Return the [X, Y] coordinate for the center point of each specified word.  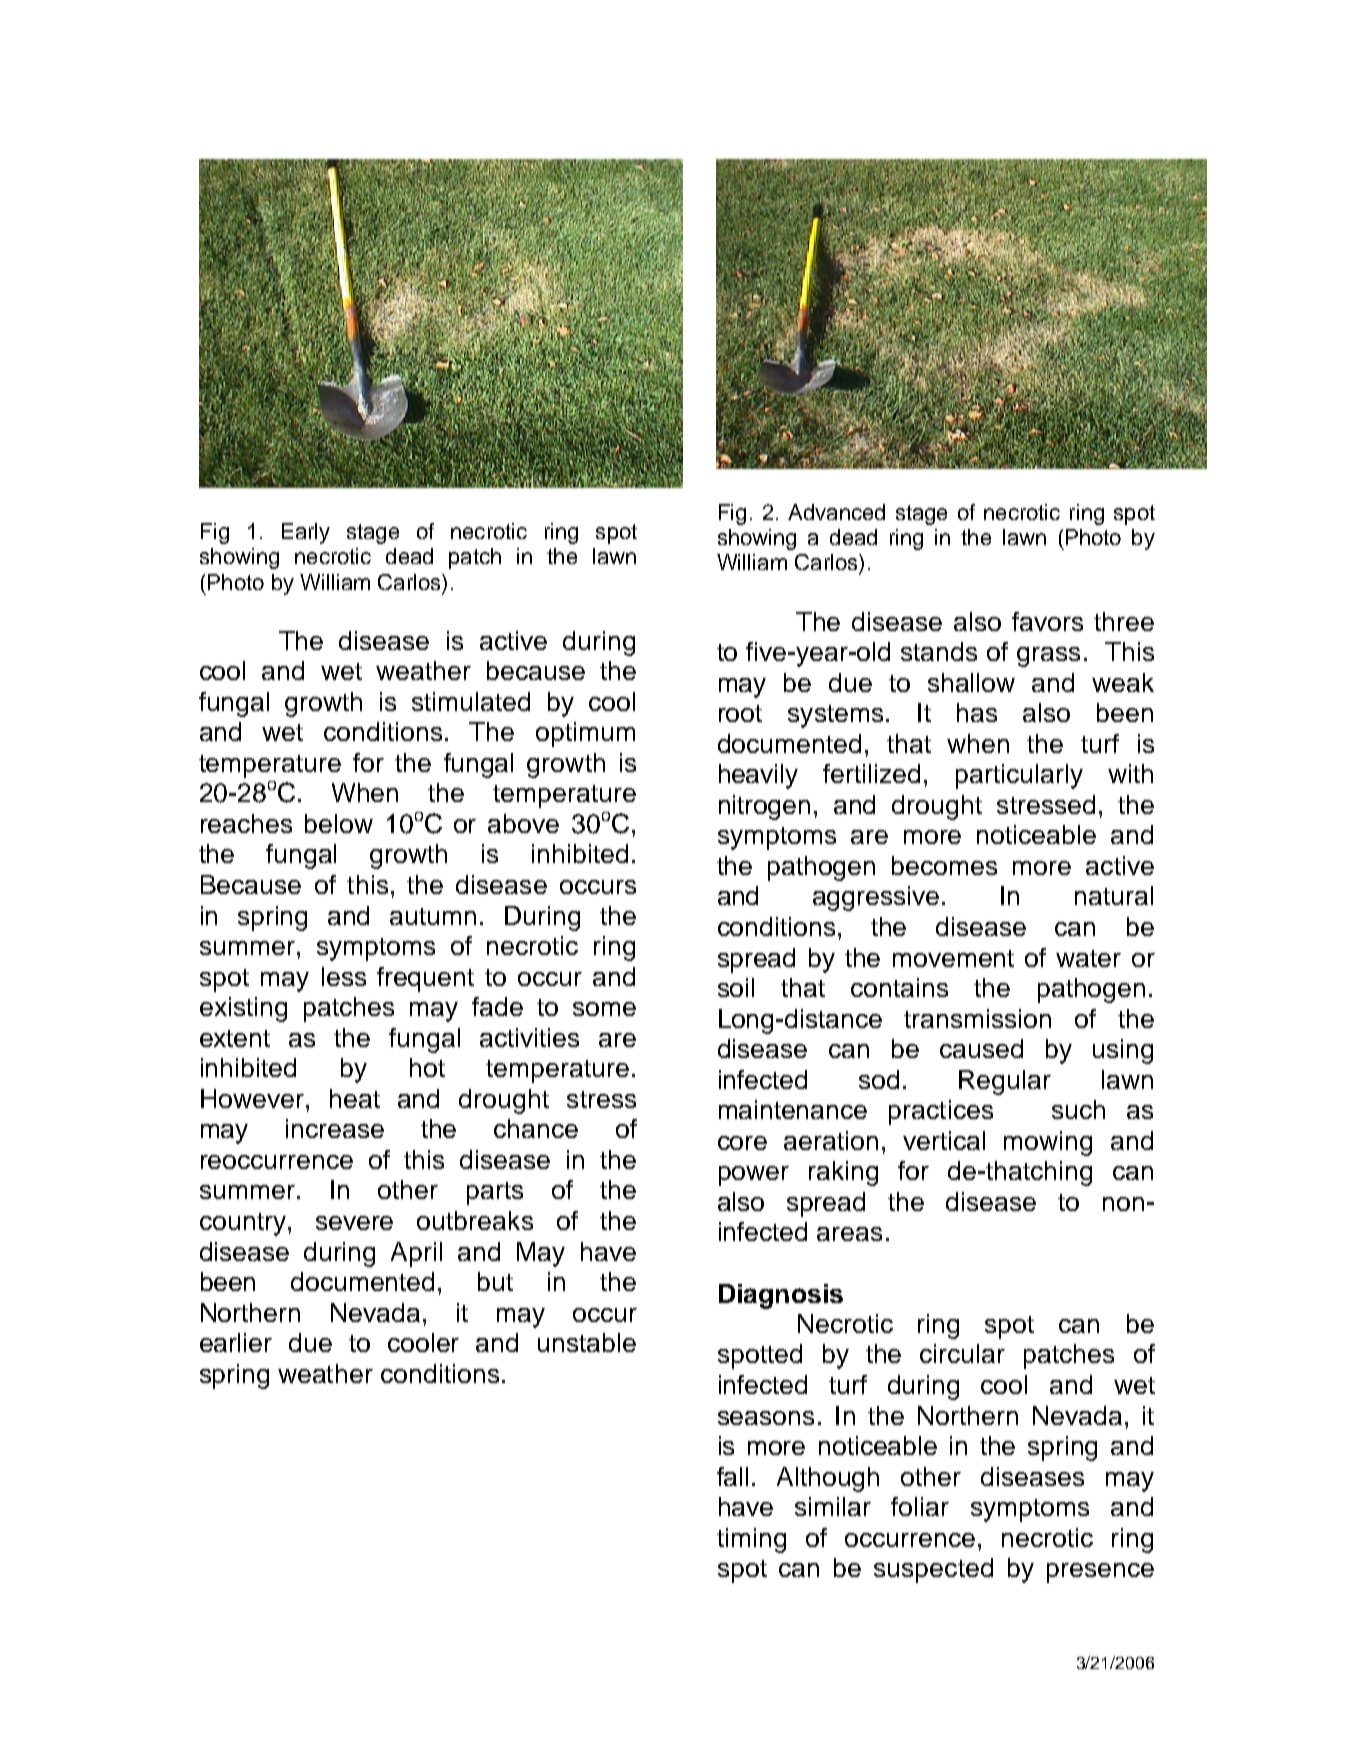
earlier [236, 1342]
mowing [1048, 1143]
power [754, 1176]
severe [354, 1223]
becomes [944, 865]
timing [751, 1540]
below [339, 823]
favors [1047, 621]
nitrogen [764, 807]
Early [306, 533]
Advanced [836, 512]
